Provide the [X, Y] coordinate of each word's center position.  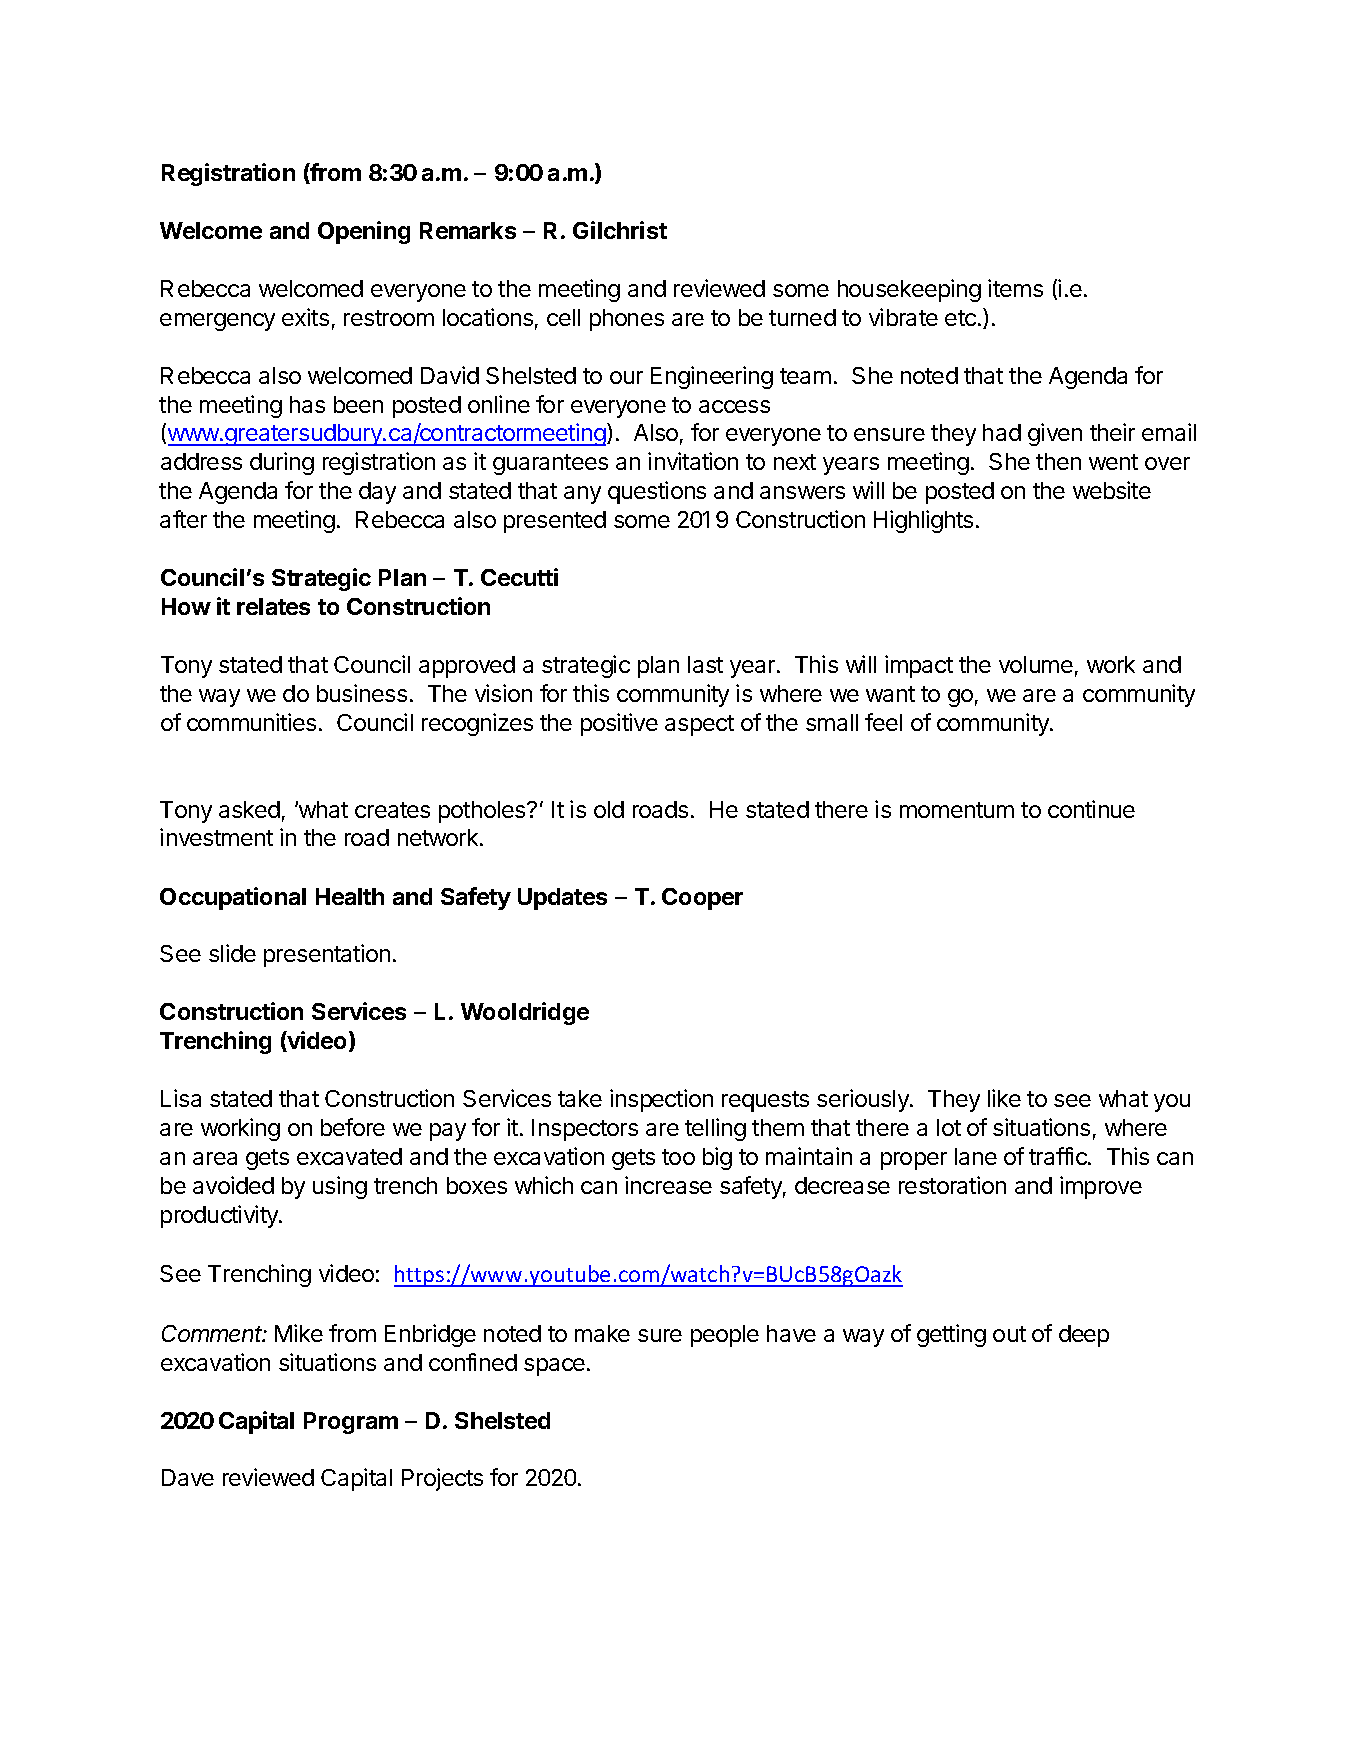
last [705, 664]
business [362, 693]
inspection [661, 1100]
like [1004, 1098]
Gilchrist [620, 230]
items [1015, 288]
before [353, 1127]
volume [1036, 664]
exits [305, 317]
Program [351, 1423]
